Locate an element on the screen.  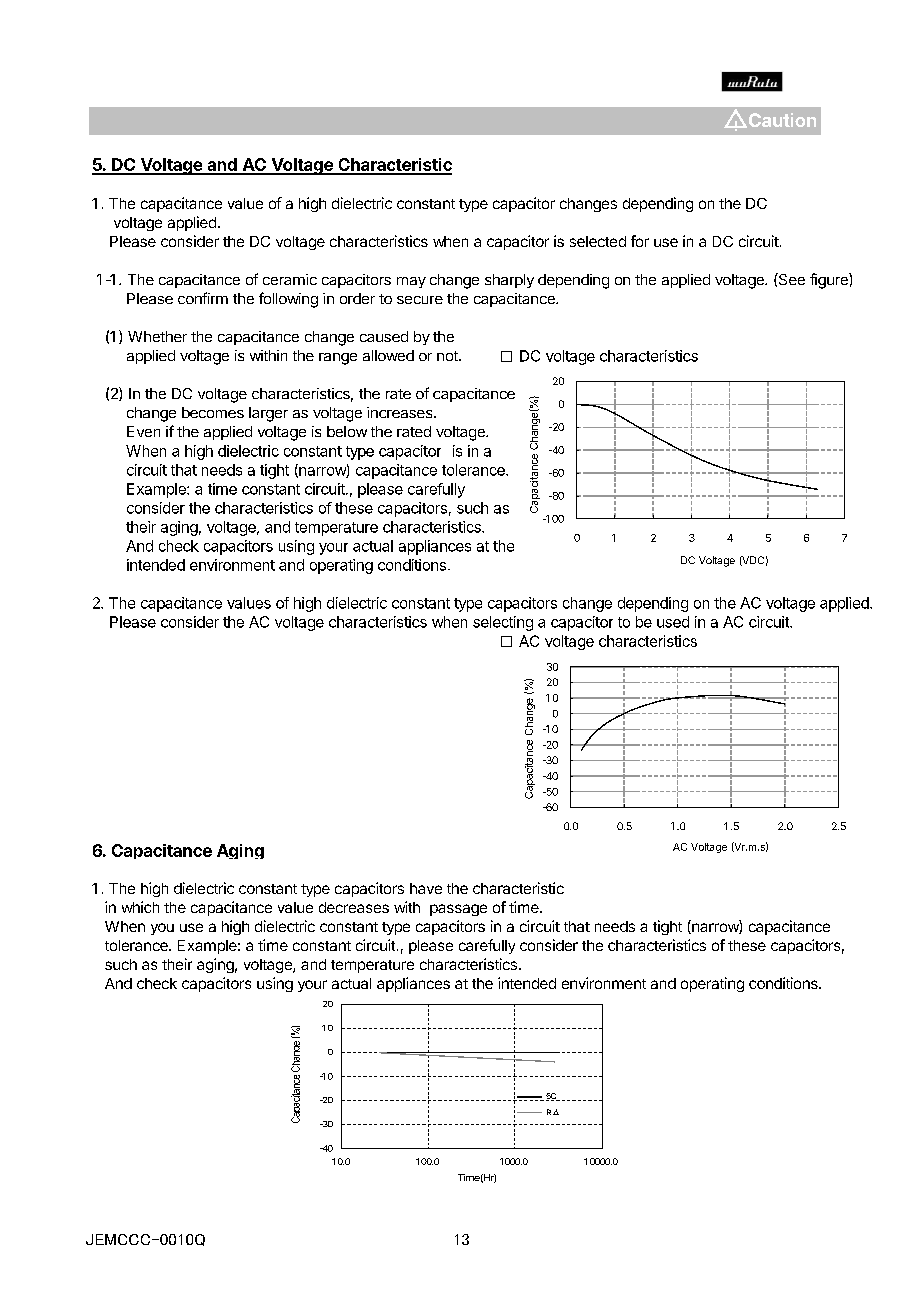
increases is located at coordinates (401, 412).
